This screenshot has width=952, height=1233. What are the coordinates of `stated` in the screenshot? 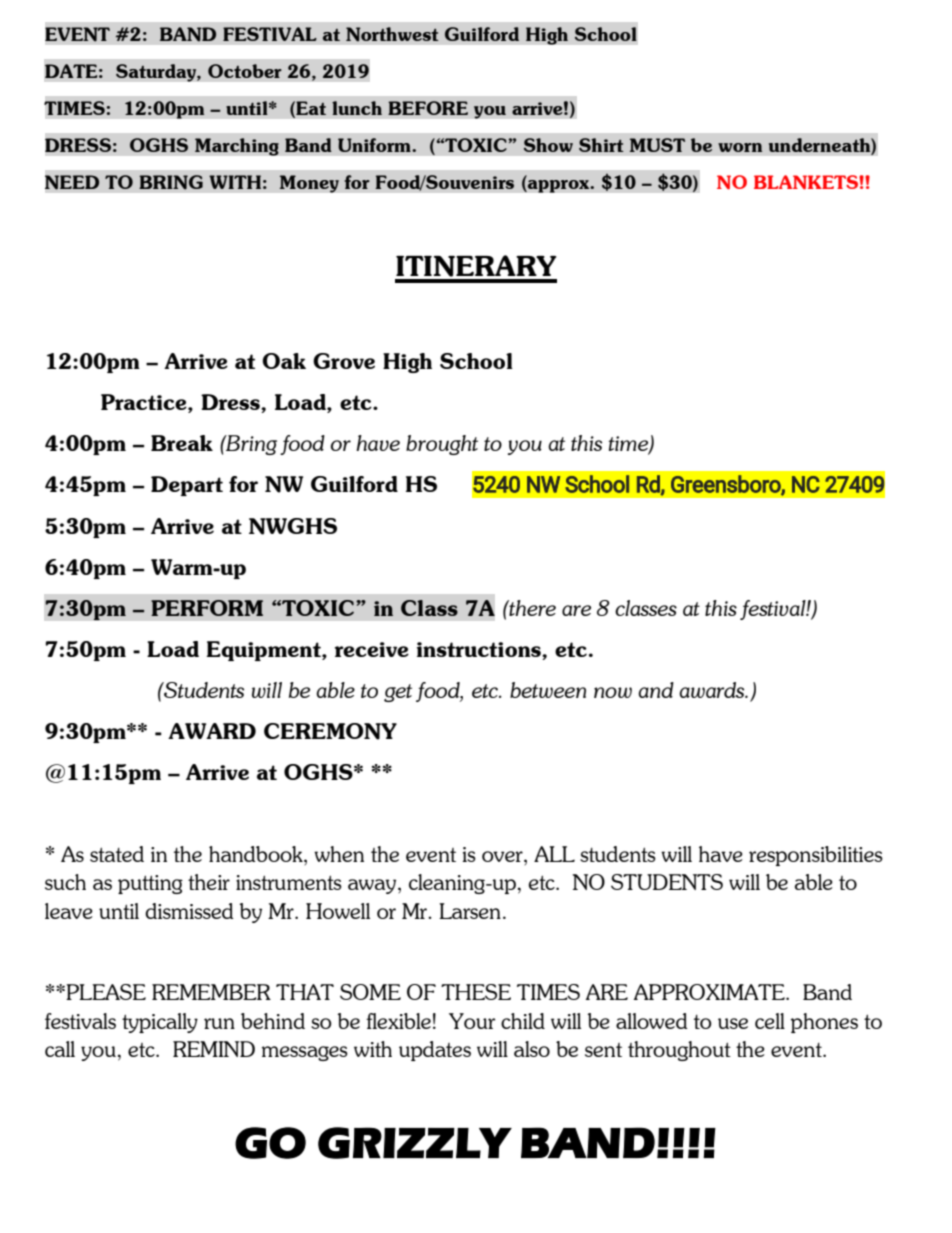 It's located at (117, 854).
